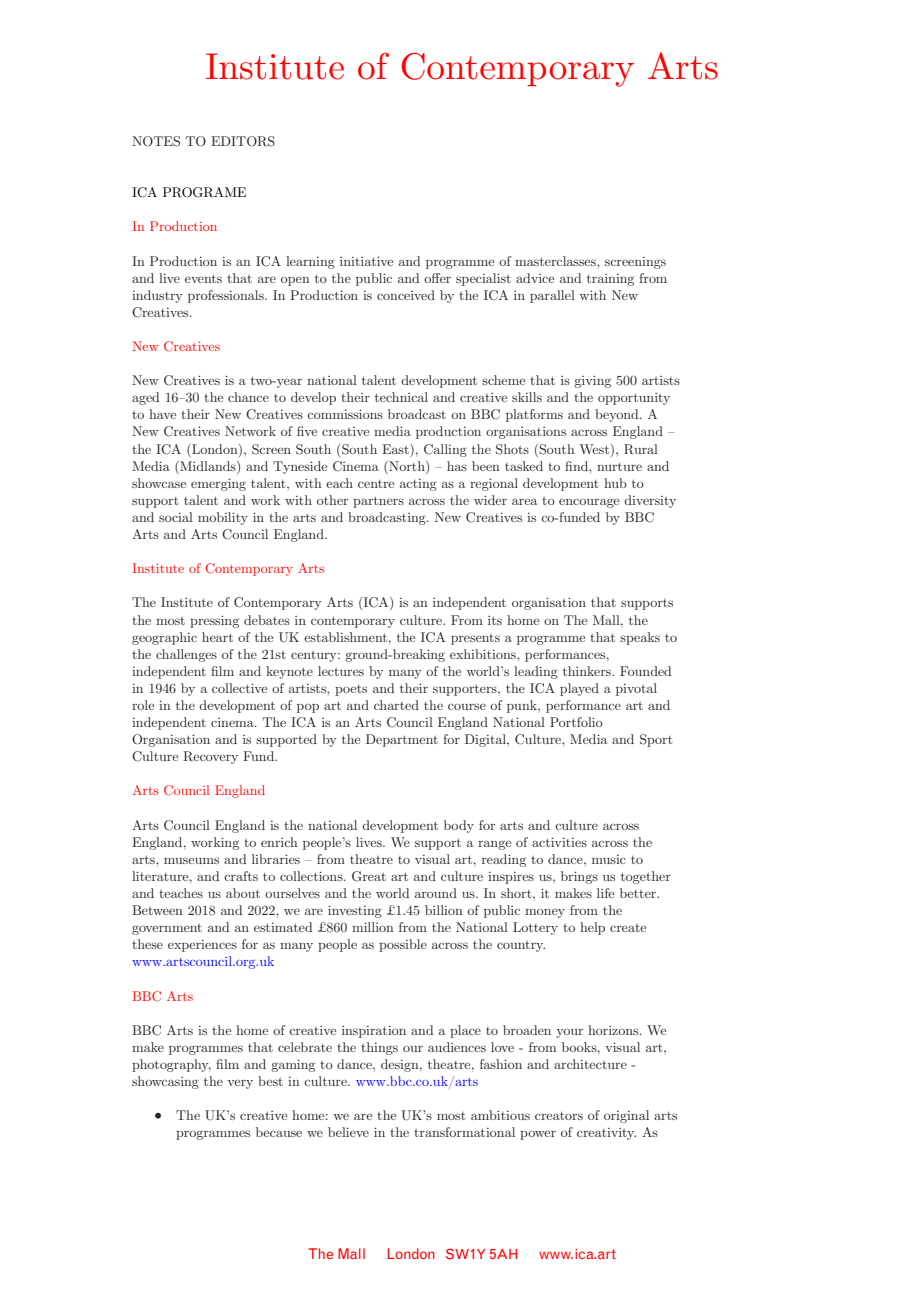  I want to click on masterclasses, so click(556, 261).
